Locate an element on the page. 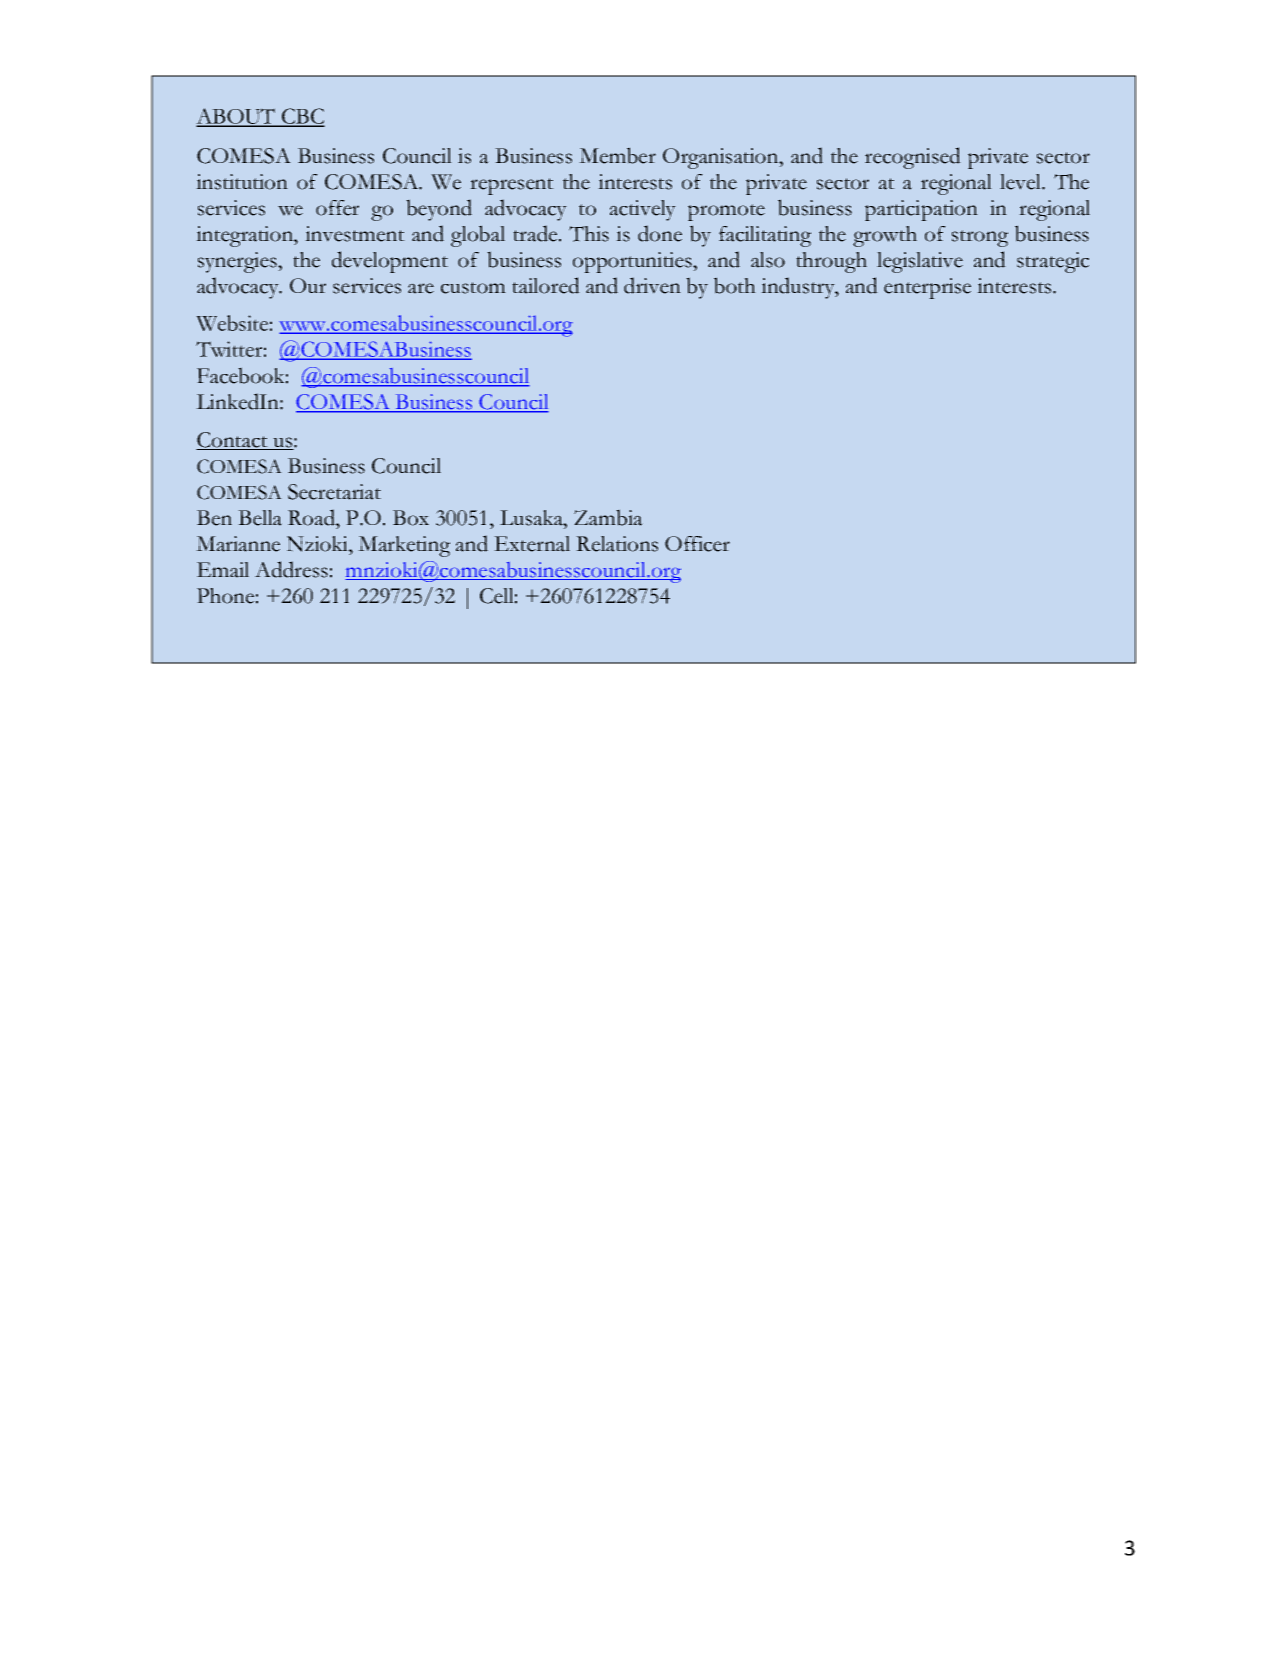 The image size is (1287, 1666). enterprise is located at coordinates (927, 288).
